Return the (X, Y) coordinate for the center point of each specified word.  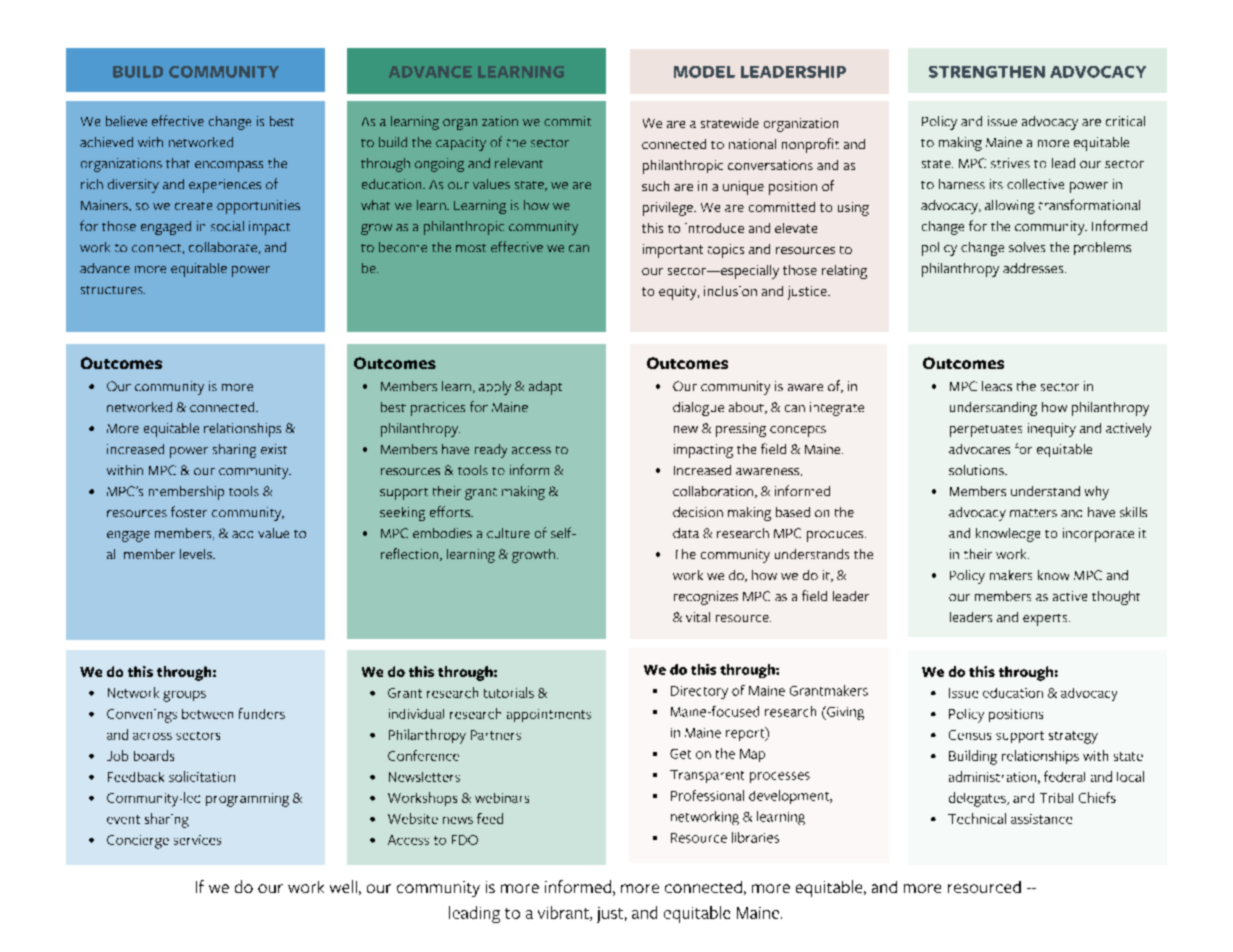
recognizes (706, 598)
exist (274, 449)
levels (197, 554)
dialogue (698, 409)
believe (126, 121)
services (197, 840)
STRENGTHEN (987, 72)
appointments (549, 715)
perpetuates (986, 431)
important (673, 251)
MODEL (704, 72)
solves (1027, 247)
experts (1046, 620)
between (207, 714)
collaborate (223, 247)
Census (970, 735)
